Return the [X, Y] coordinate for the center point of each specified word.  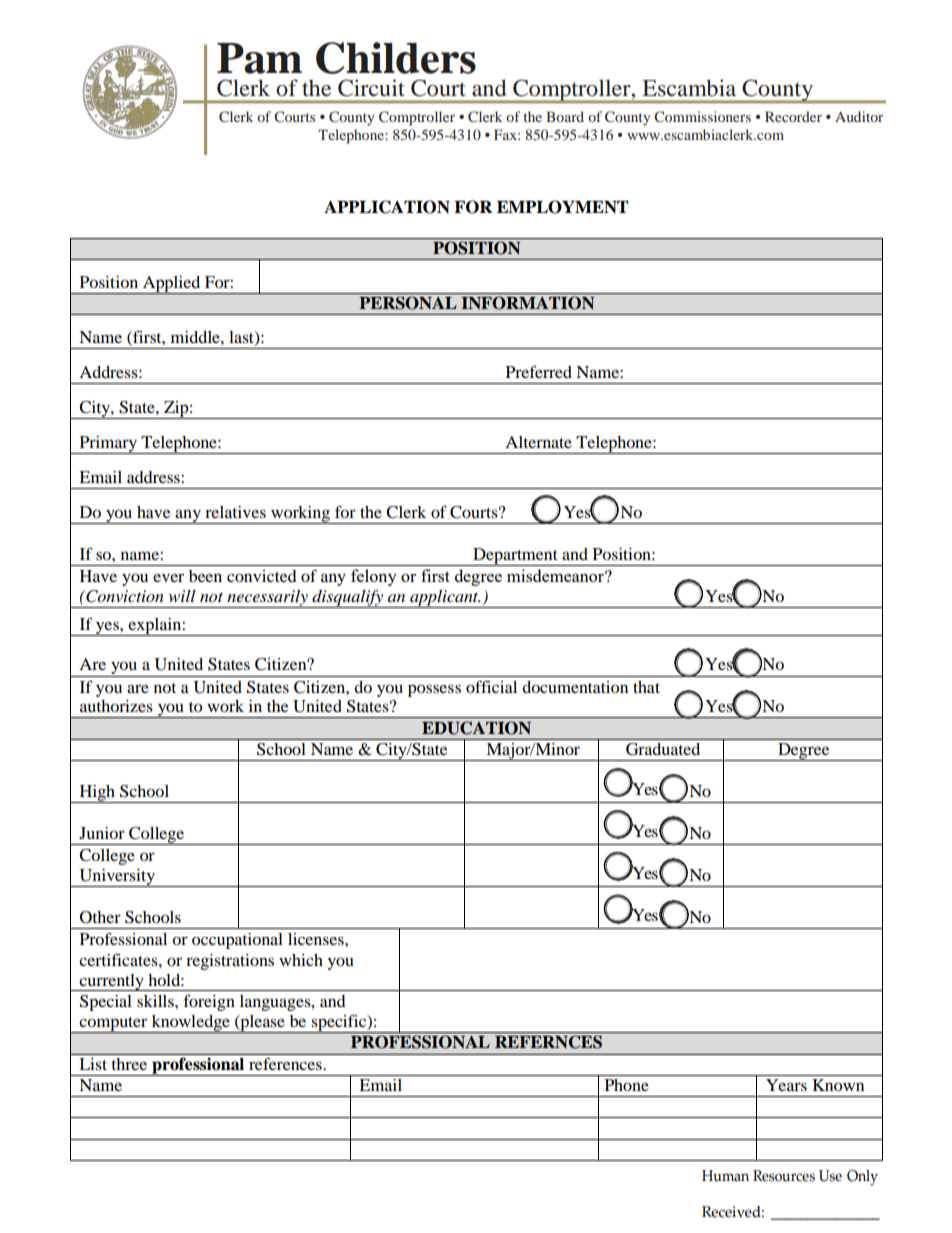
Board [565, 116]
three [129, 1064]
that [646, 687]
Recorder [793, 116]
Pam [259, 58]
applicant [444, 599]
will [182, 596]
